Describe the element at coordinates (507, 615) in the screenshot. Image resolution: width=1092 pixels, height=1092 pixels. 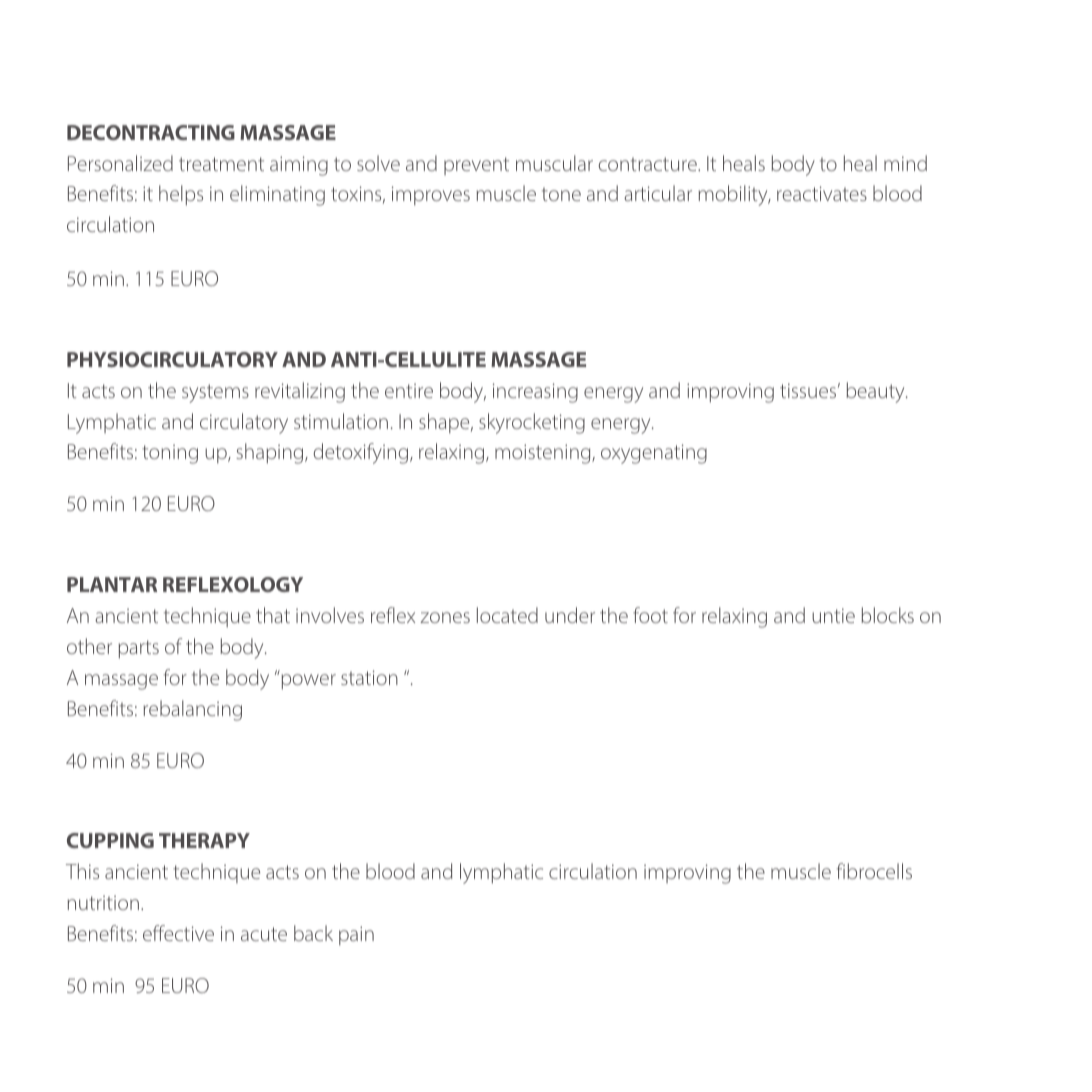
I see `located` at that location.
